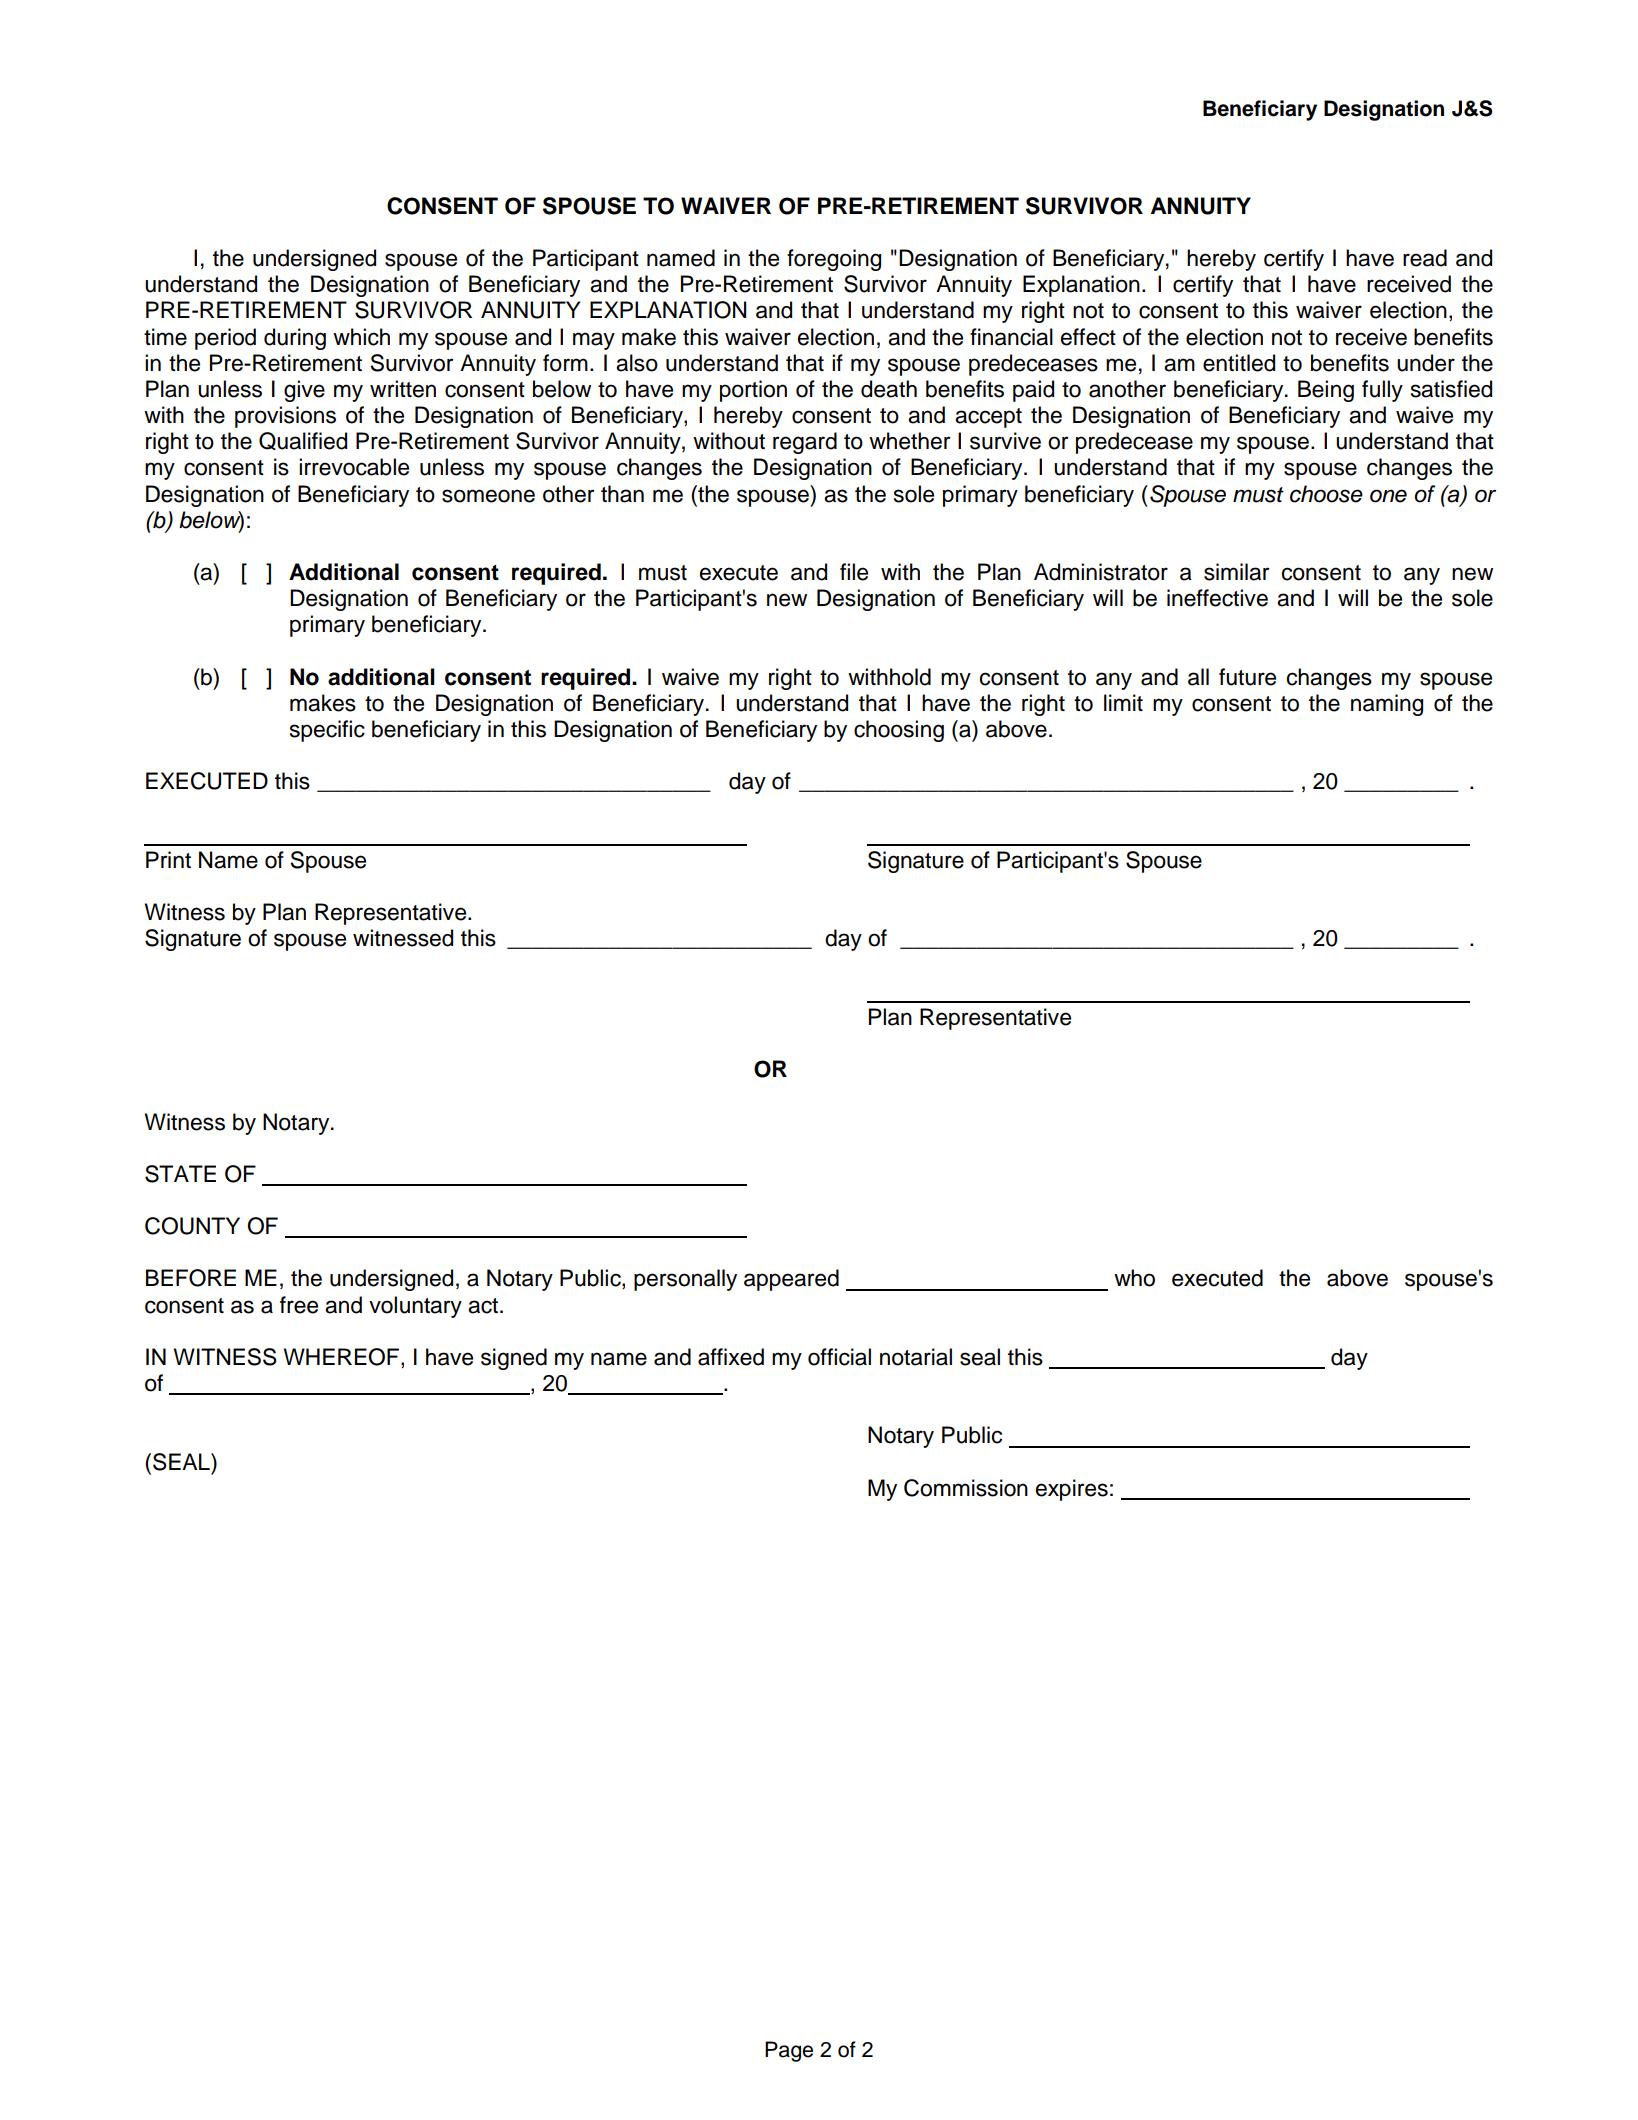 The image size is (1638, 2120). I want to click on during, so click(295, 339).
